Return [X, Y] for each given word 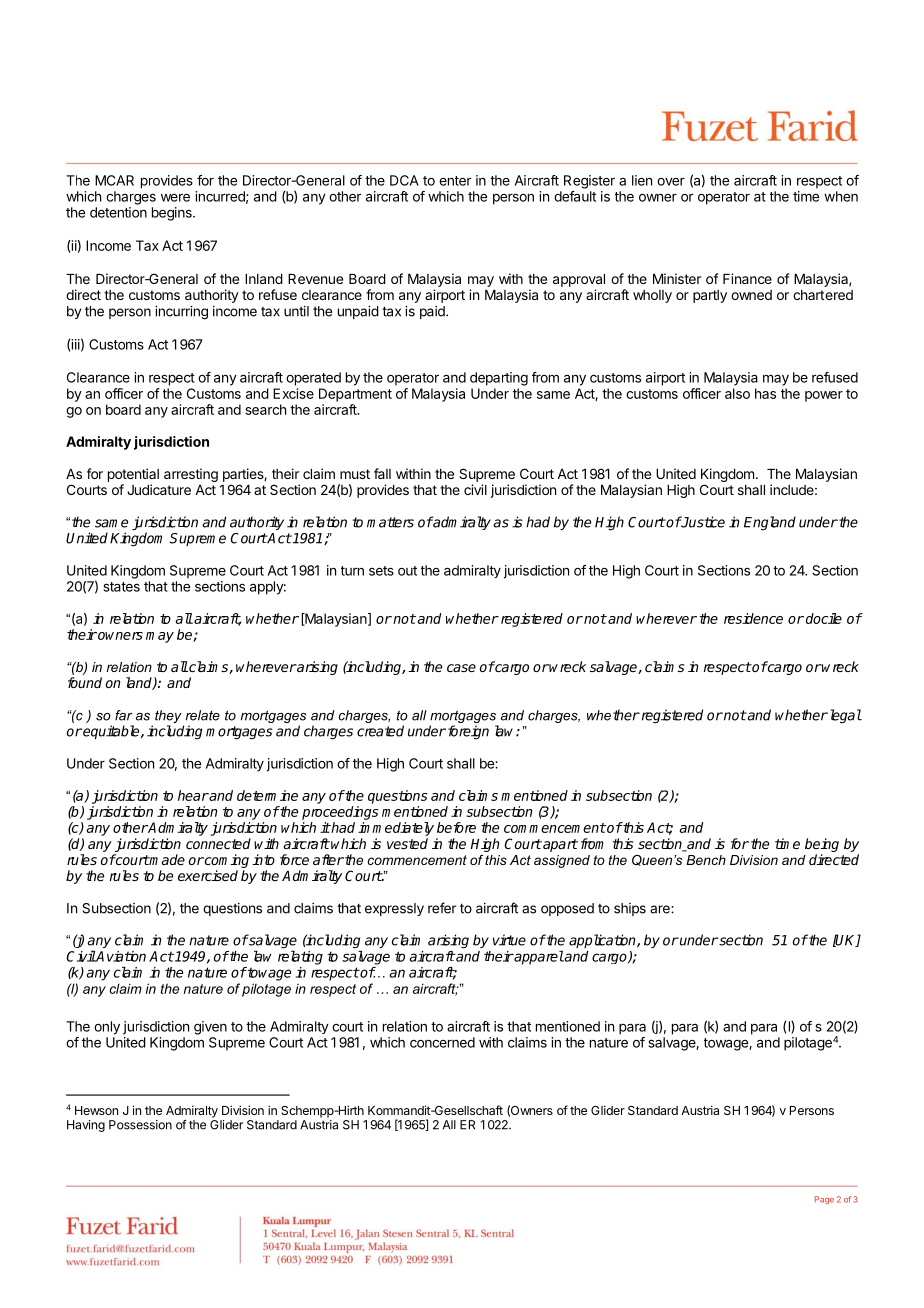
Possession [140, 1125]
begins [173, 214]
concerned [442, 1042]
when [841, 196]
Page [824, 1200]
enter [455, 181]
